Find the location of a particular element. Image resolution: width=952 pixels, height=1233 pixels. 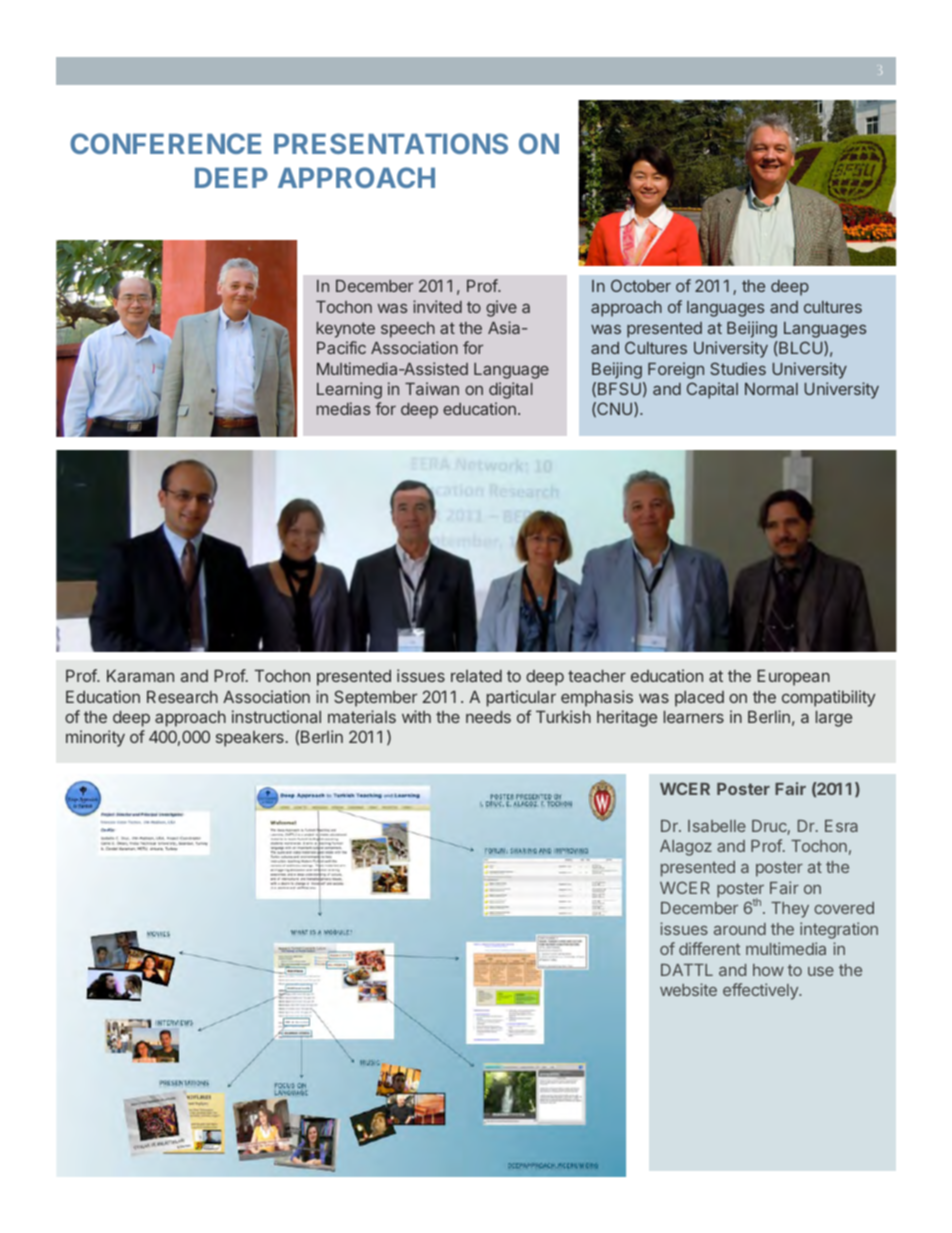

how is located at coordinates (768, 970).
